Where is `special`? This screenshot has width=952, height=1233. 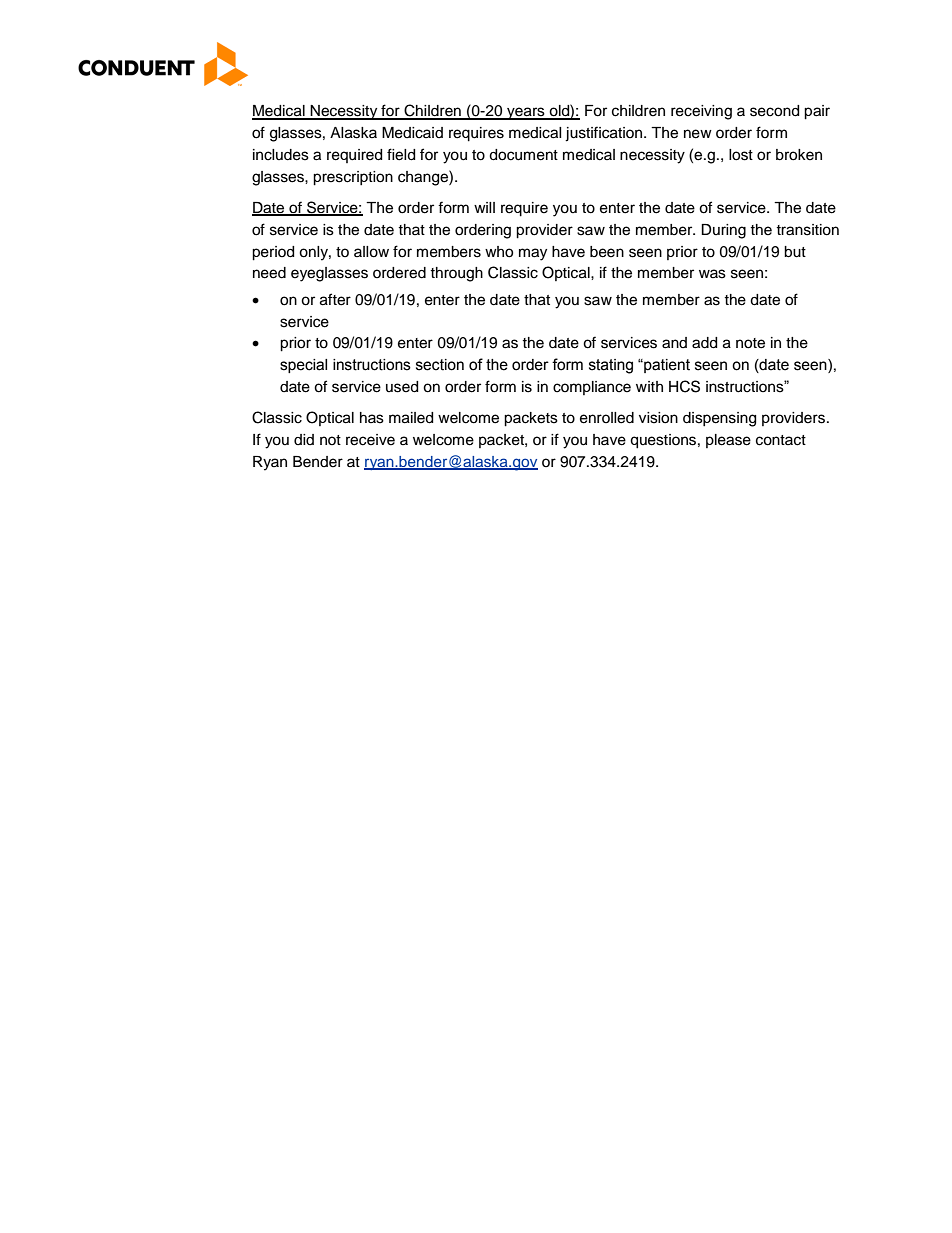 special is located at coordinates (303, 366).
